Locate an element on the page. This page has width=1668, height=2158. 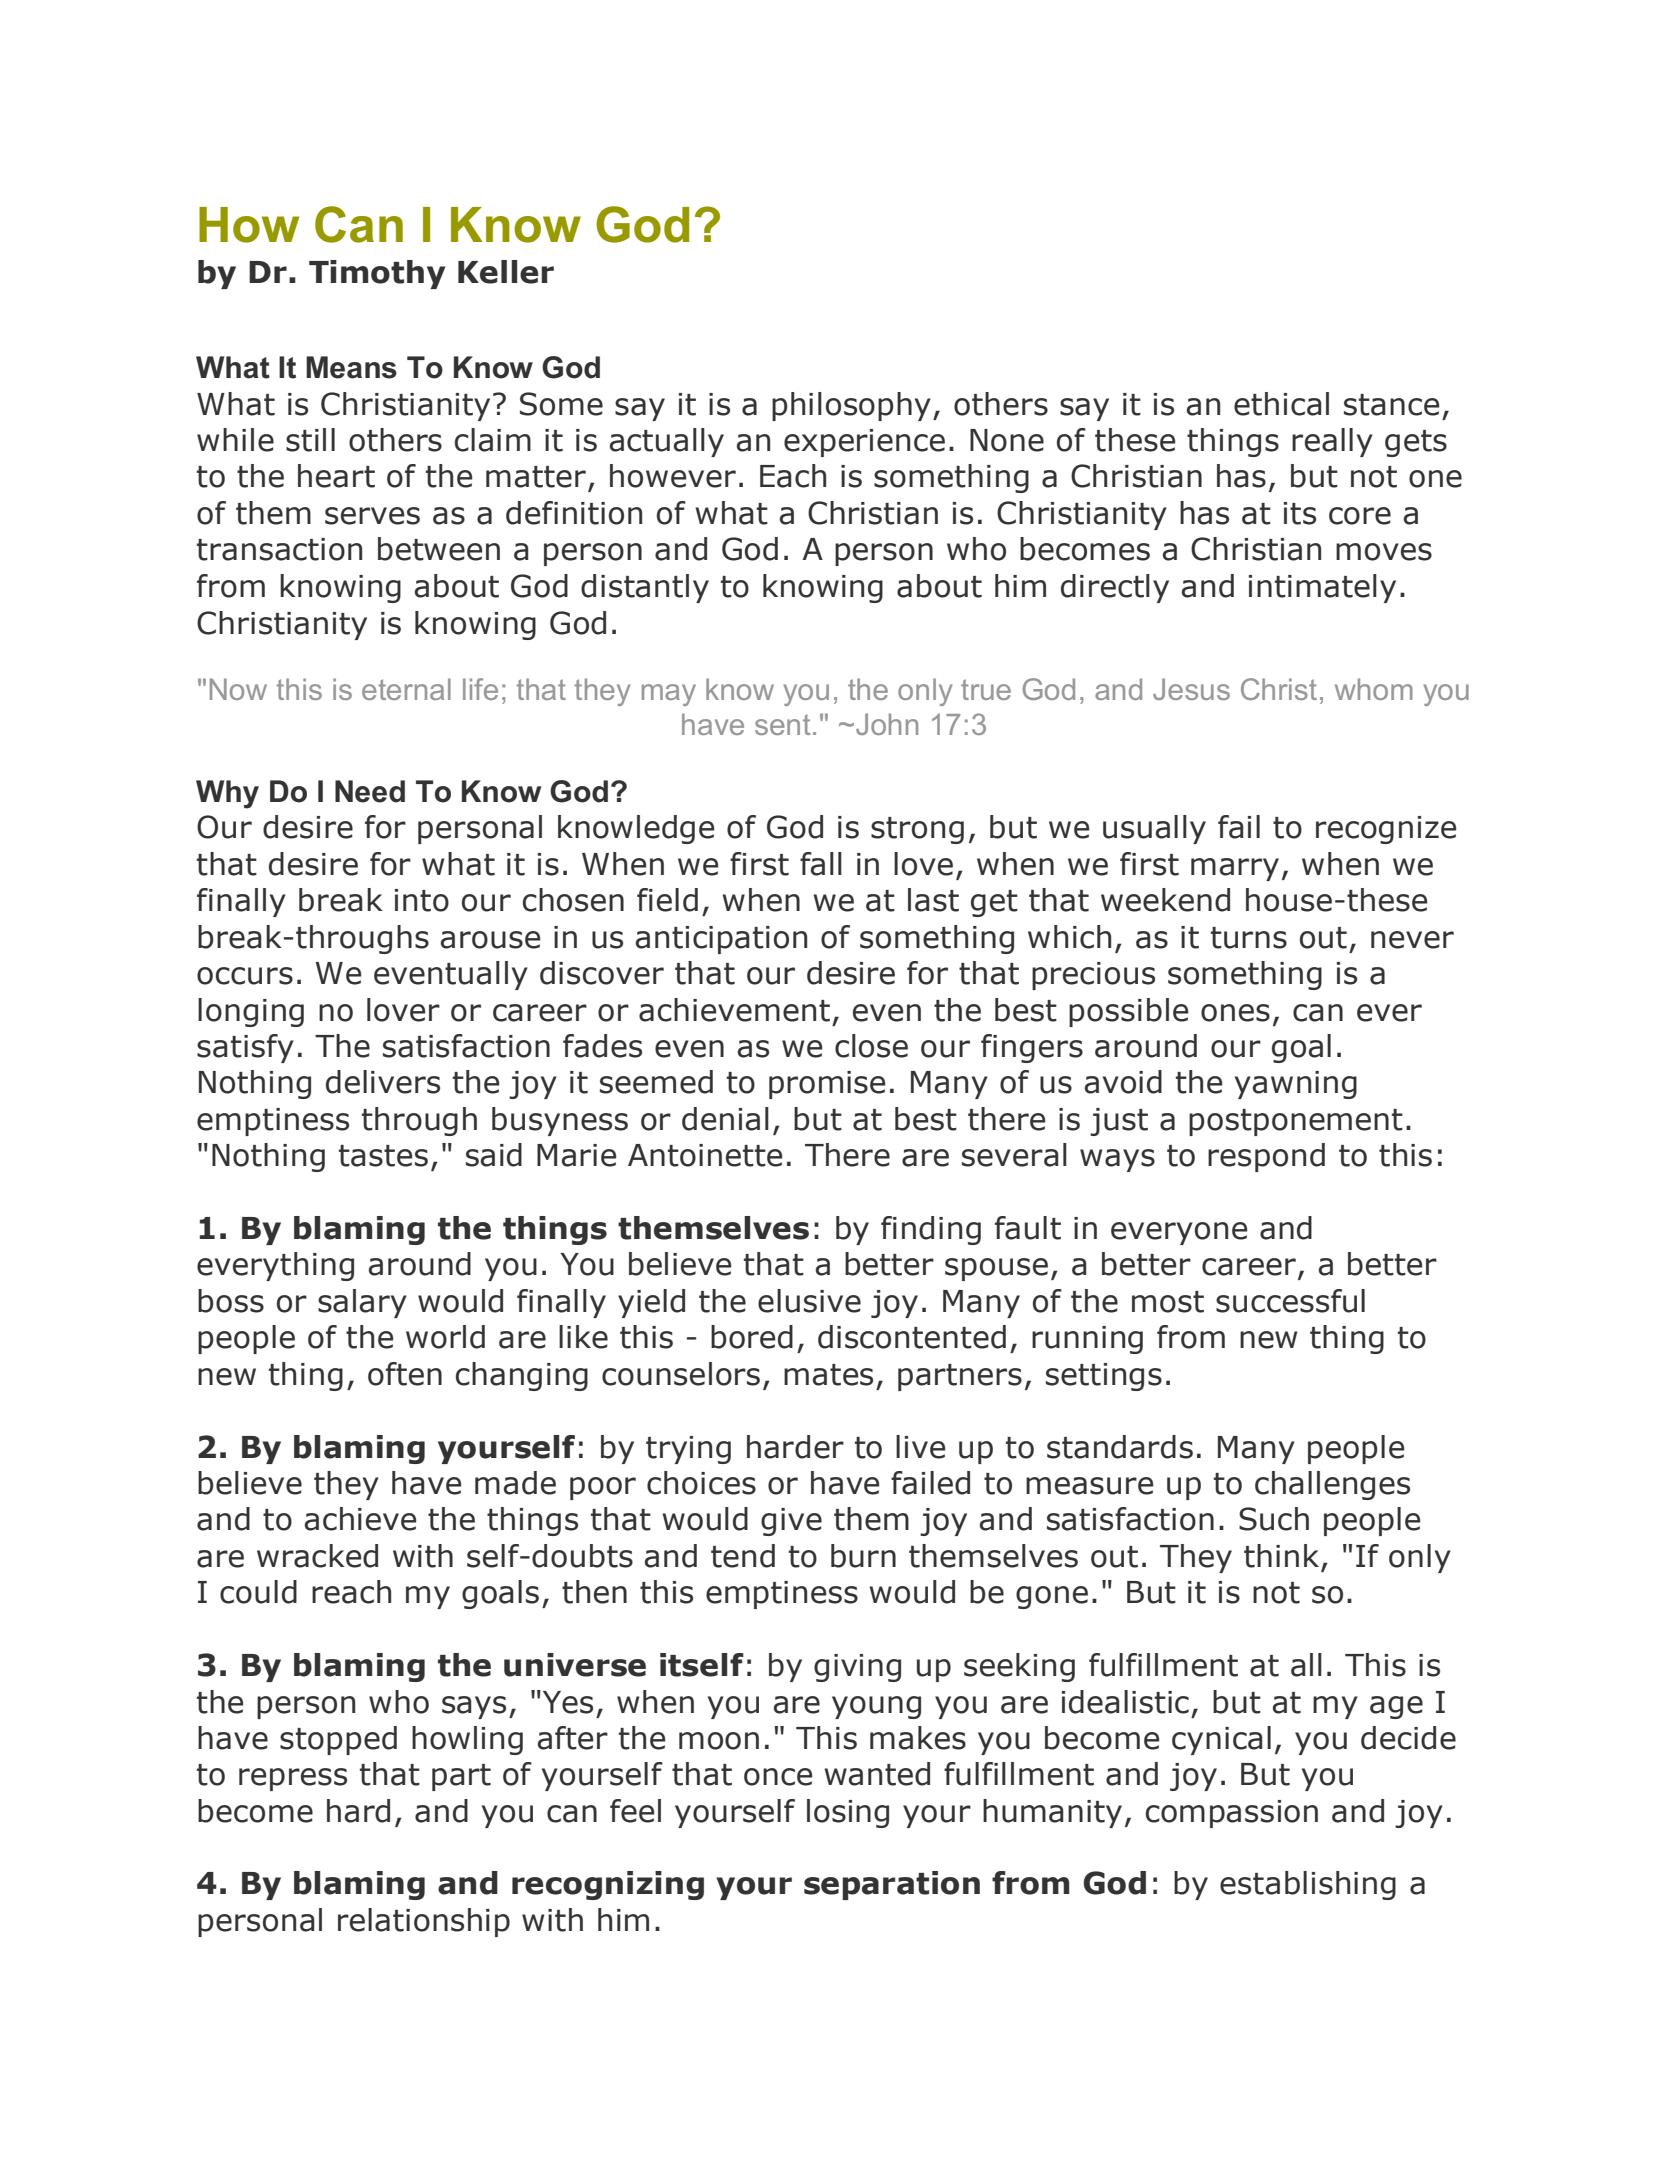
promise is located at coordinates (827, 1085).
